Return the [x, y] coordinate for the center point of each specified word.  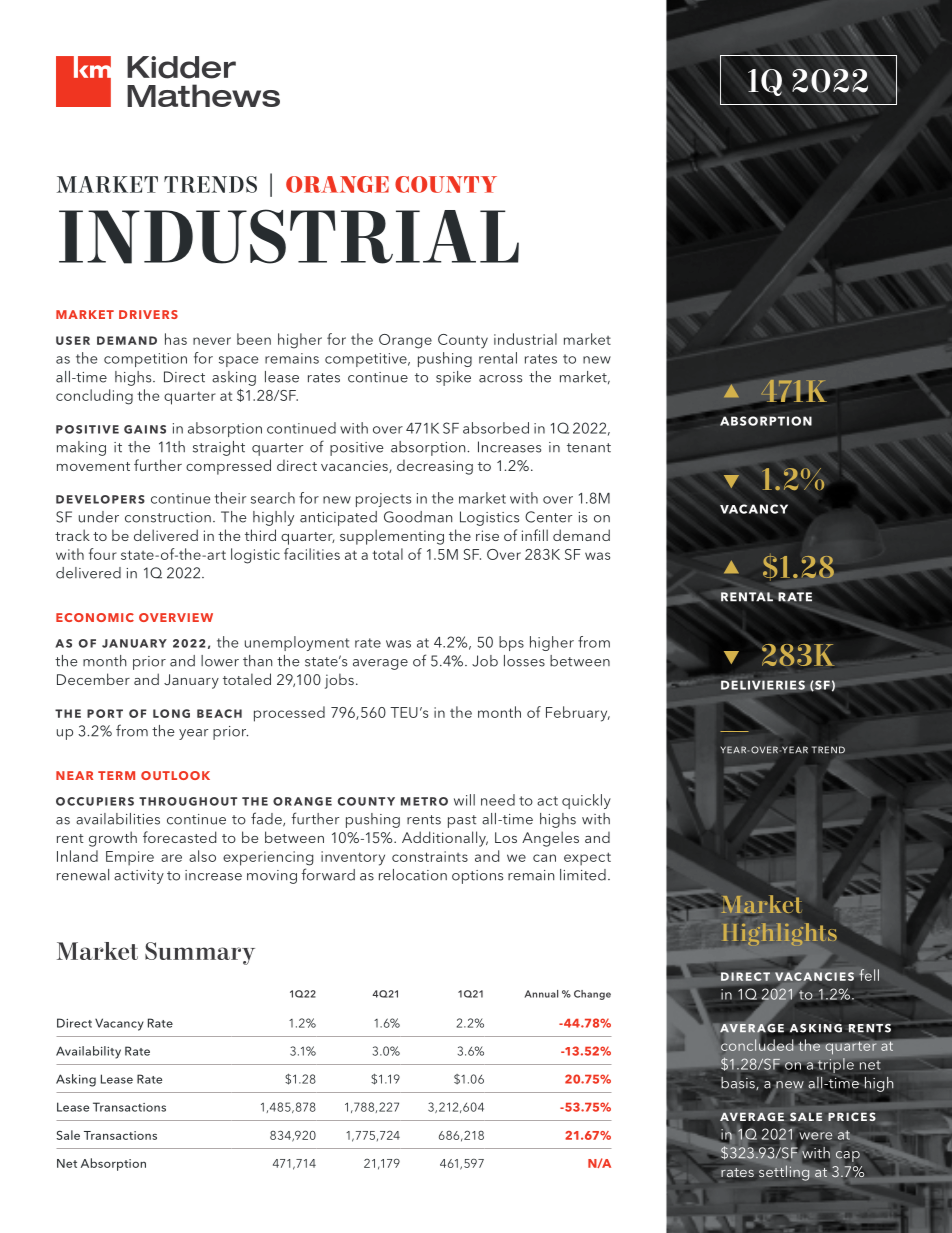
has [176, 339]
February [578, 714]
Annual [541, 994]
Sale [68, 1135]
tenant [589, 448]
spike [453, 378]
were [816, 1136]
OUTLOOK [175, 775]
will [464, 800]
